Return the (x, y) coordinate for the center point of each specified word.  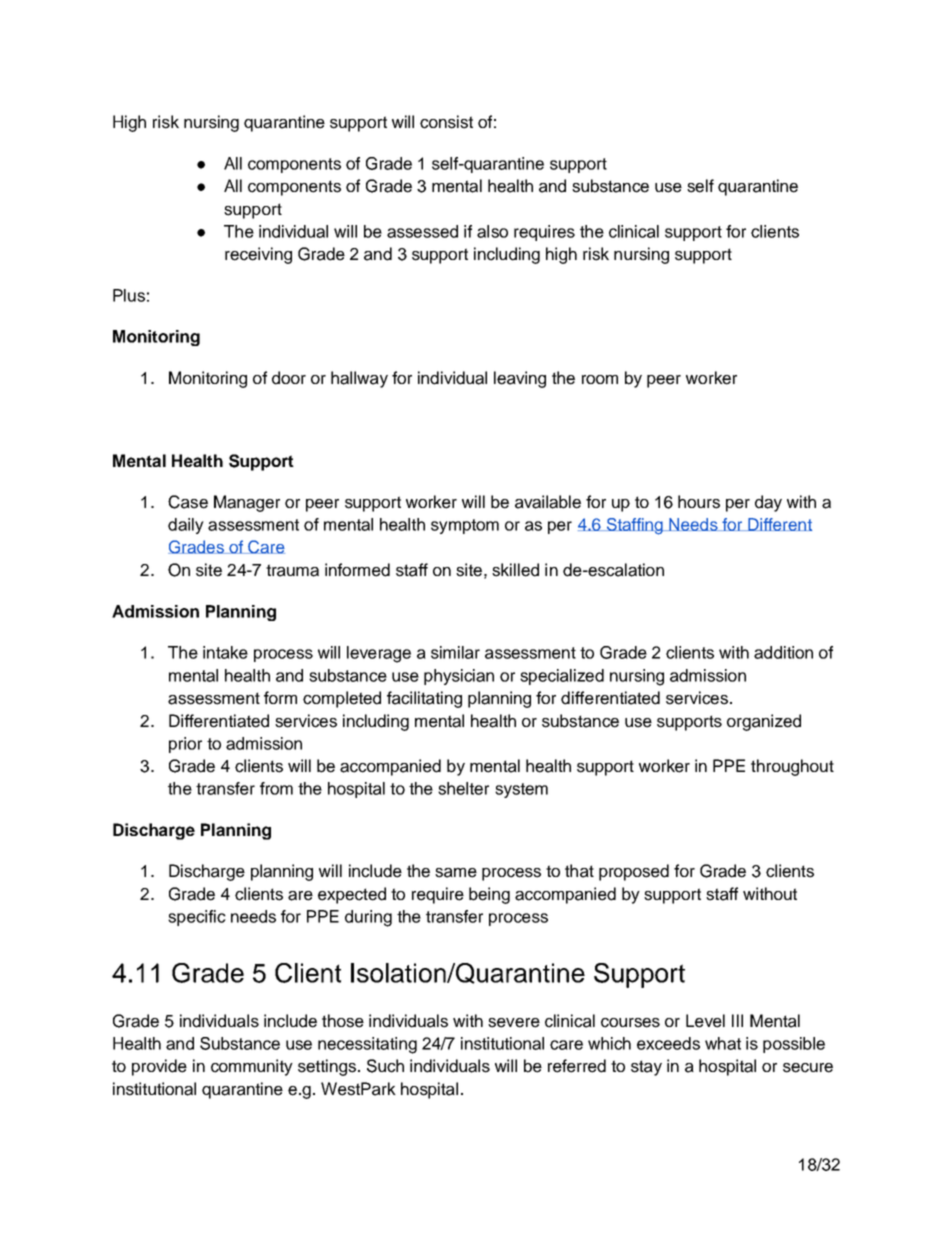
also (492, 231)
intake (225, 652)
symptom (465, 526)
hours (699, 502)
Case (188, 502)
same (456, 873)
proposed (634, 872)
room (600, 379)
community (252, 1067)
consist (446, 122)
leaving (520, 379)
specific (197, 918)
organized (764, 722)
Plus (129, 295)
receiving (258, 255)
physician (459, 677)
